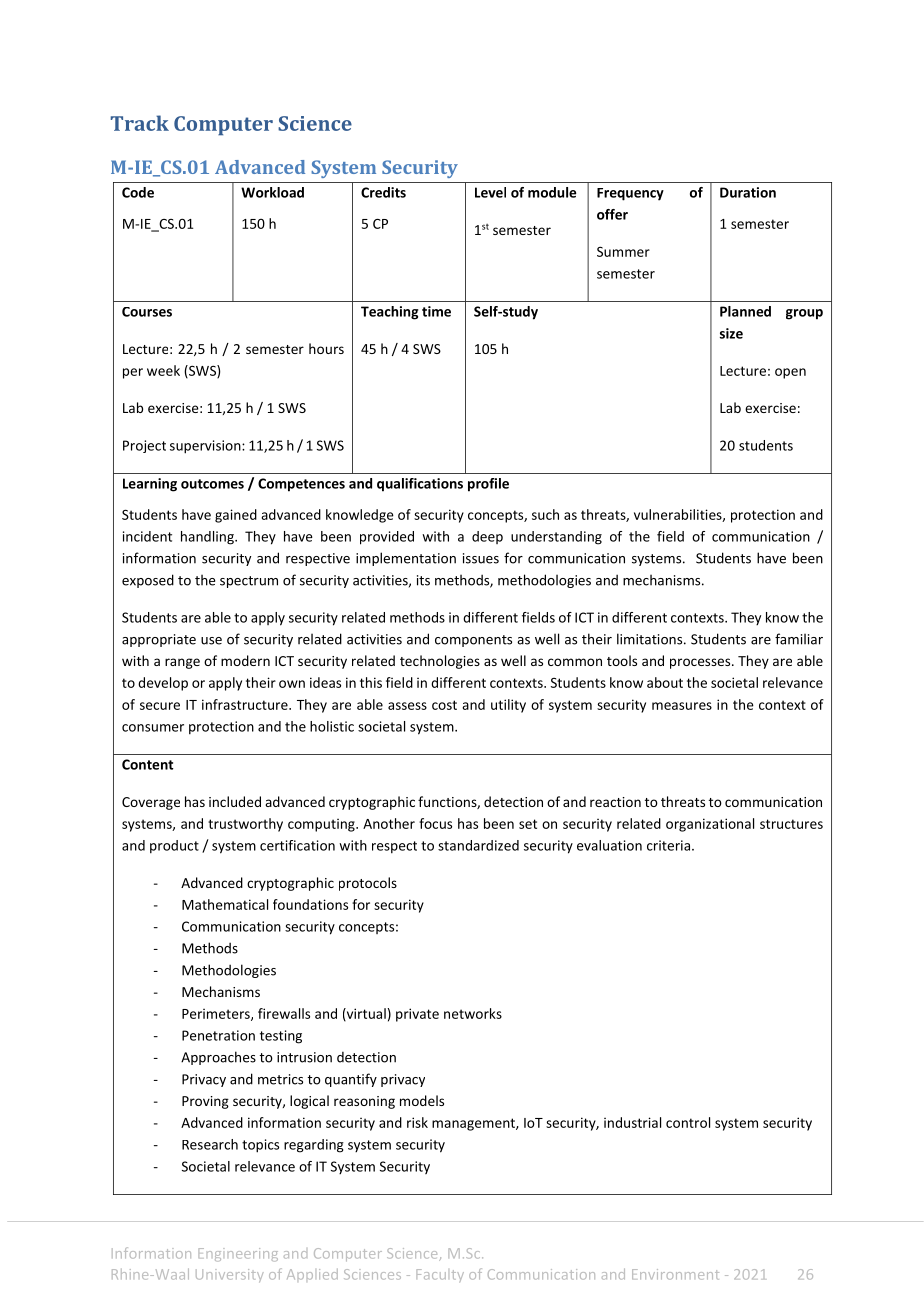 Image resolution: width=924 pixels, height=1308 pixels. Describe the element at coordinates (238, 1255) in the screenshot. I see `Engineering` at that location.
